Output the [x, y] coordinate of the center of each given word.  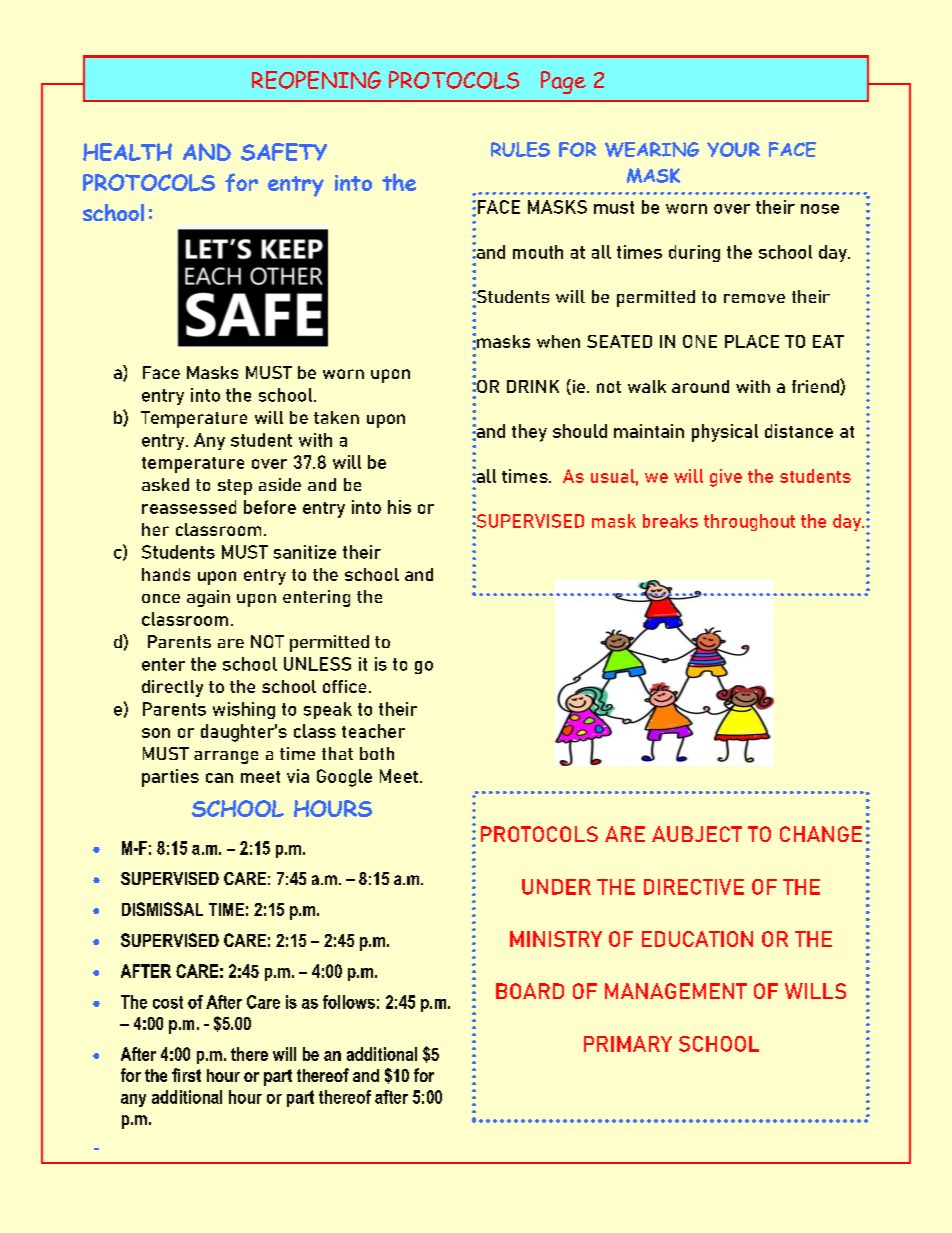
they [529, 433]
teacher [373, 731]
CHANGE [821, 834]
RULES [520, 149]
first [186, 1075]
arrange [226, 757]
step [235, 487]
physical [725, 433]
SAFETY [284, 152]
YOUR [733, 149]
